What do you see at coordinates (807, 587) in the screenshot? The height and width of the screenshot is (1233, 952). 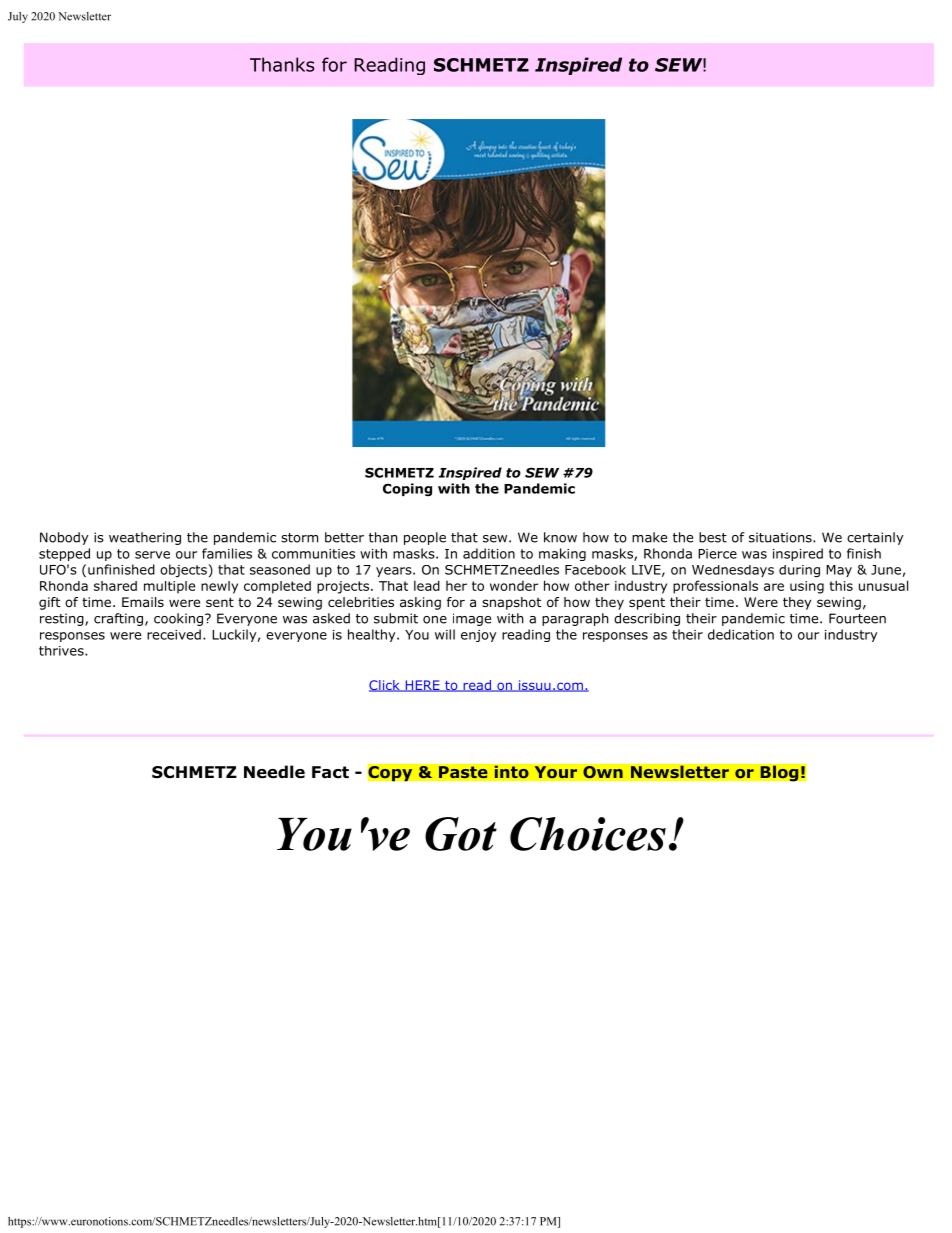 I see `using` at bounding box center [807, 587].
